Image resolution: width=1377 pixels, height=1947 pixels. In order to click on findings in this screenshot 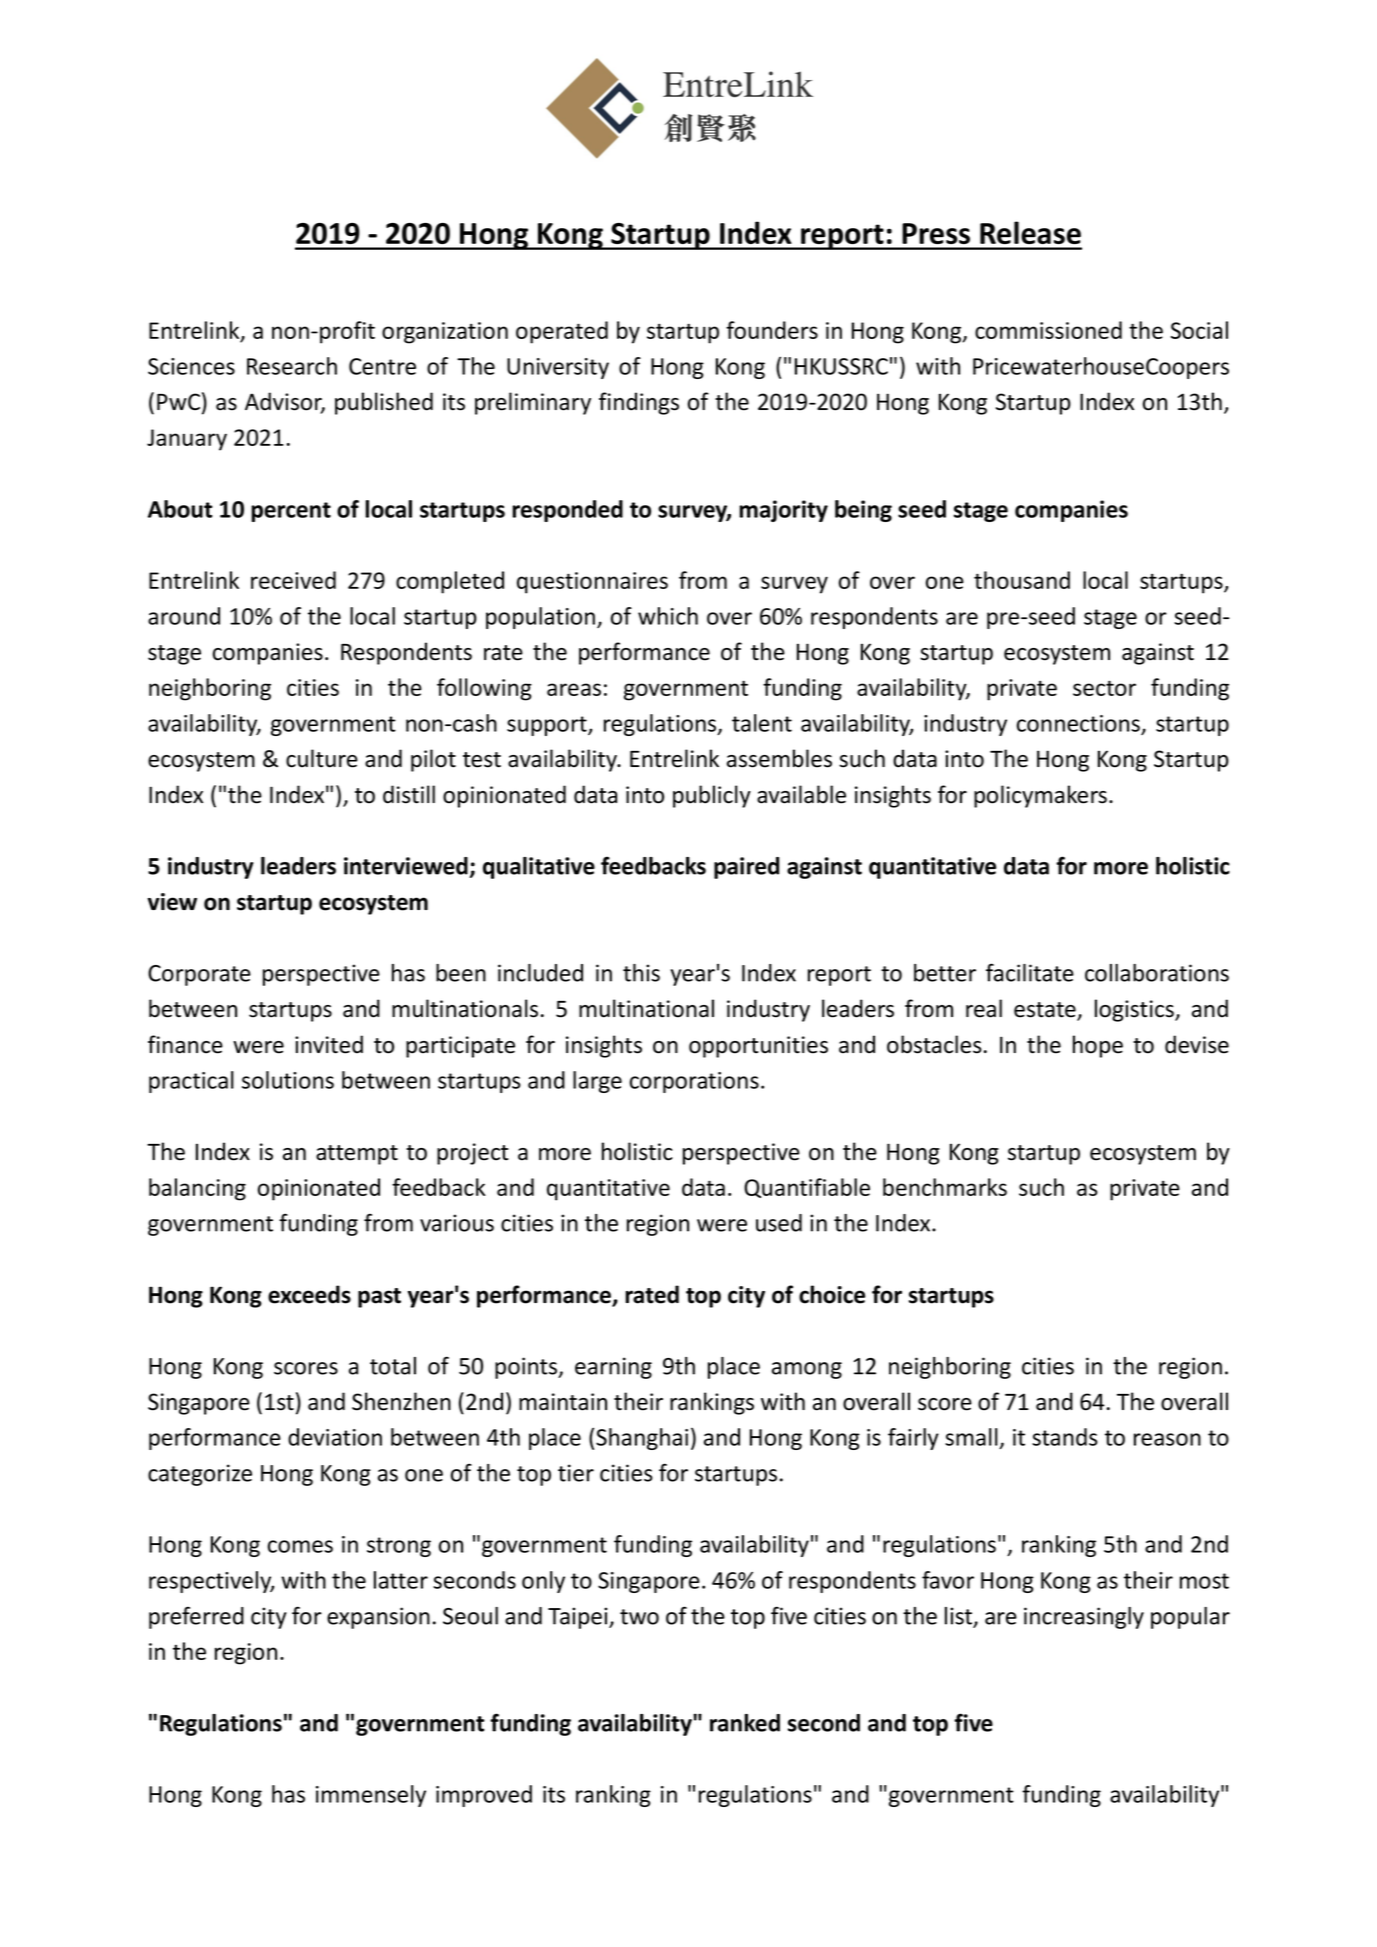, I will do `click(639, 403)`.
